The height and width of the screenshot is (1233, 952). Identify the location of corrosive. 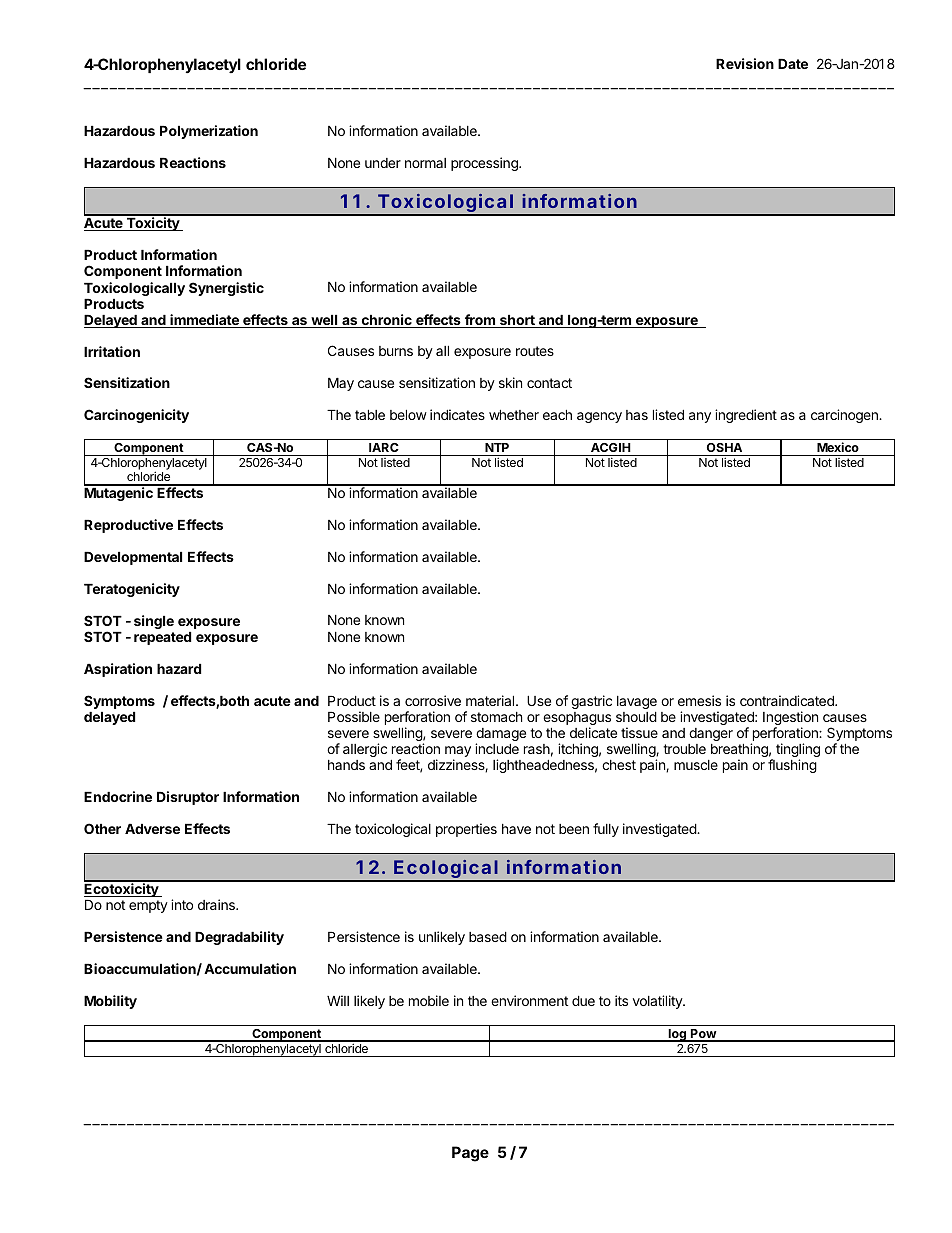
(433, 700).
